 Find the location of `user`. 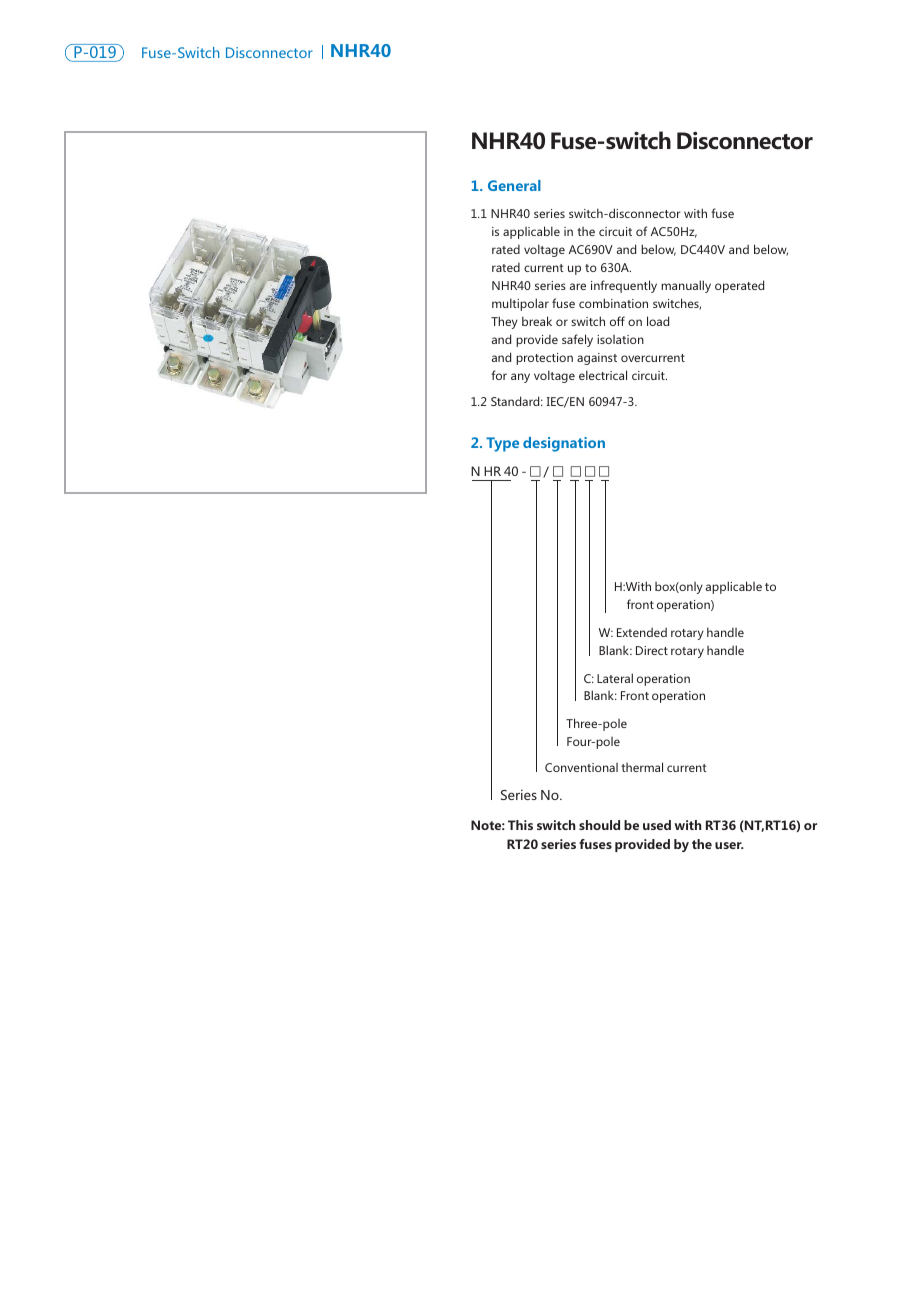

user is located at coordinates (729, 845).
